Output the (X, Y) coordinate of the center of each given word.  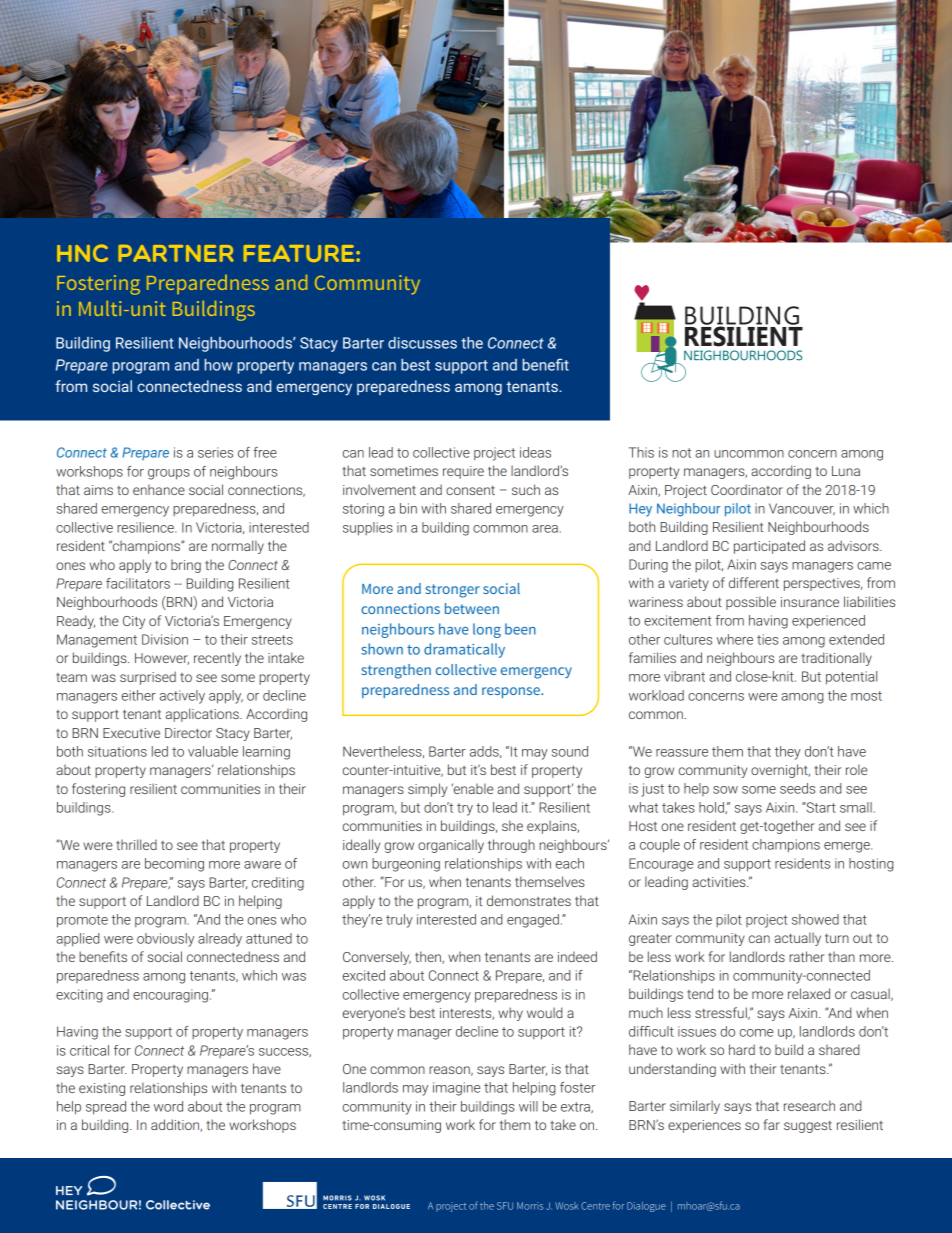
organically (451, 846)
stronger (453, 591)
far (771, 1124)
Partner (176, 253)
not (681, 453)
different (754, 582)
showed (815, 919)
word (168, 1106)
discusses (422, 343)
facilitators (138, 583)
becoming (174, 865)
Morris (530, 1206)
